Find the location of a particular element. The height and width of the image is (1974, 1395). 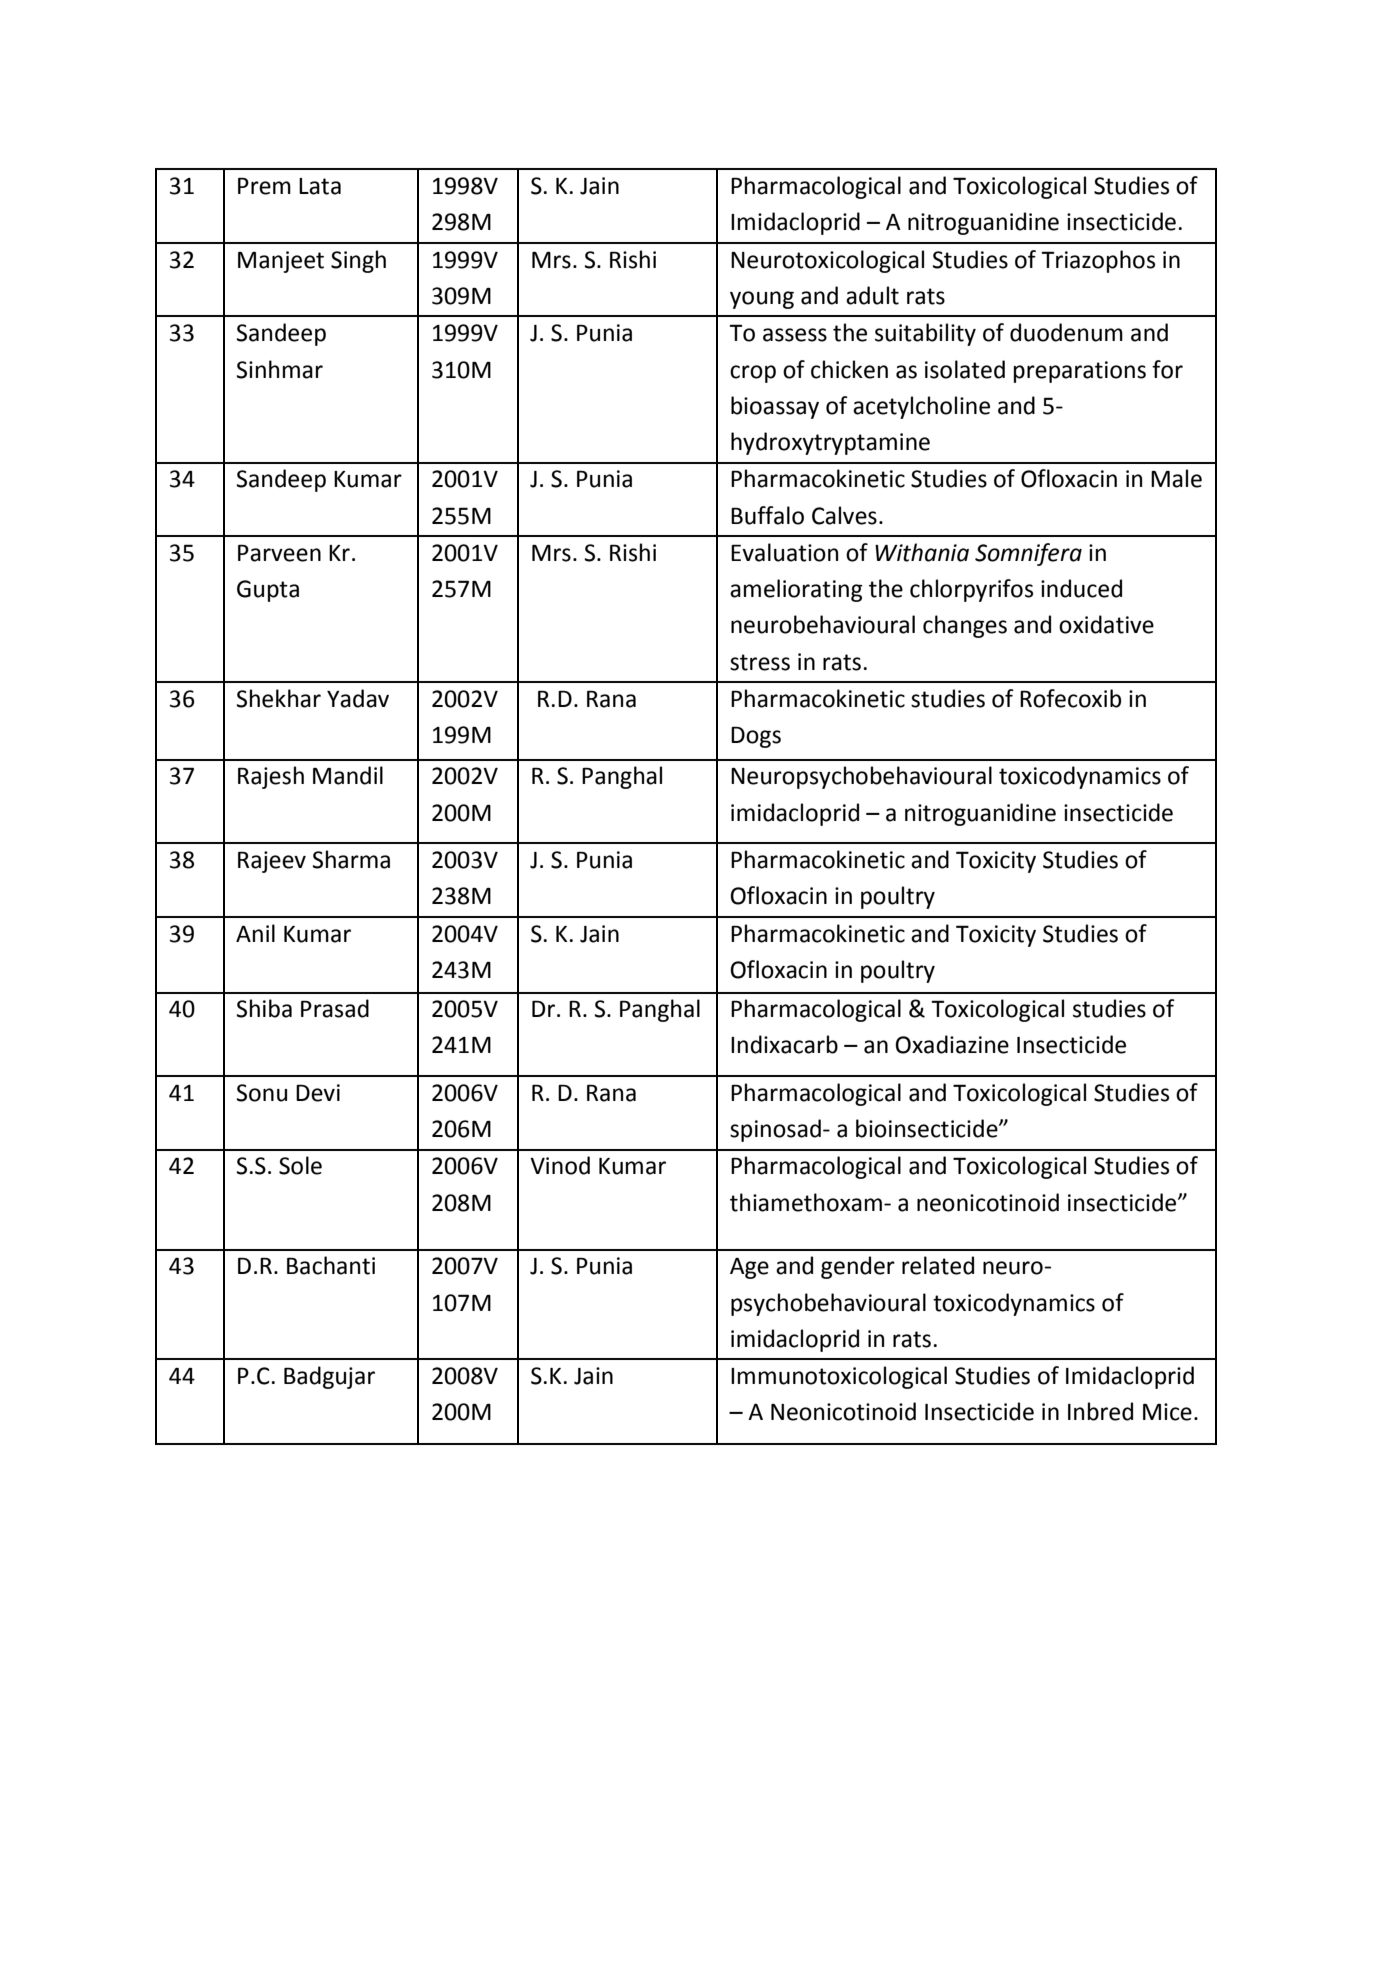

ameliorating is located at coordinates (796, 590).
